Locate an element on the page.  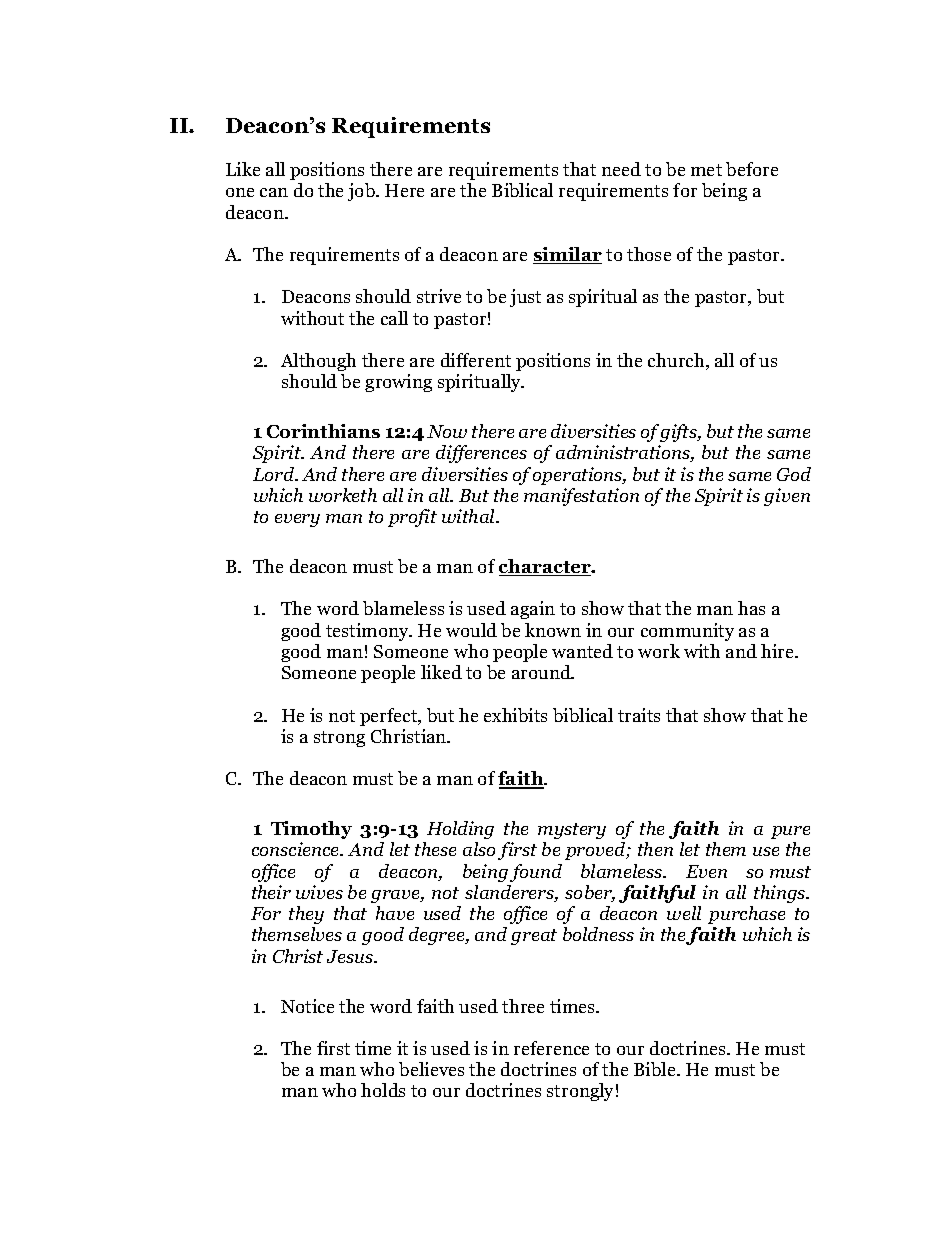
exhibits is located at coordinates (515, 715).
